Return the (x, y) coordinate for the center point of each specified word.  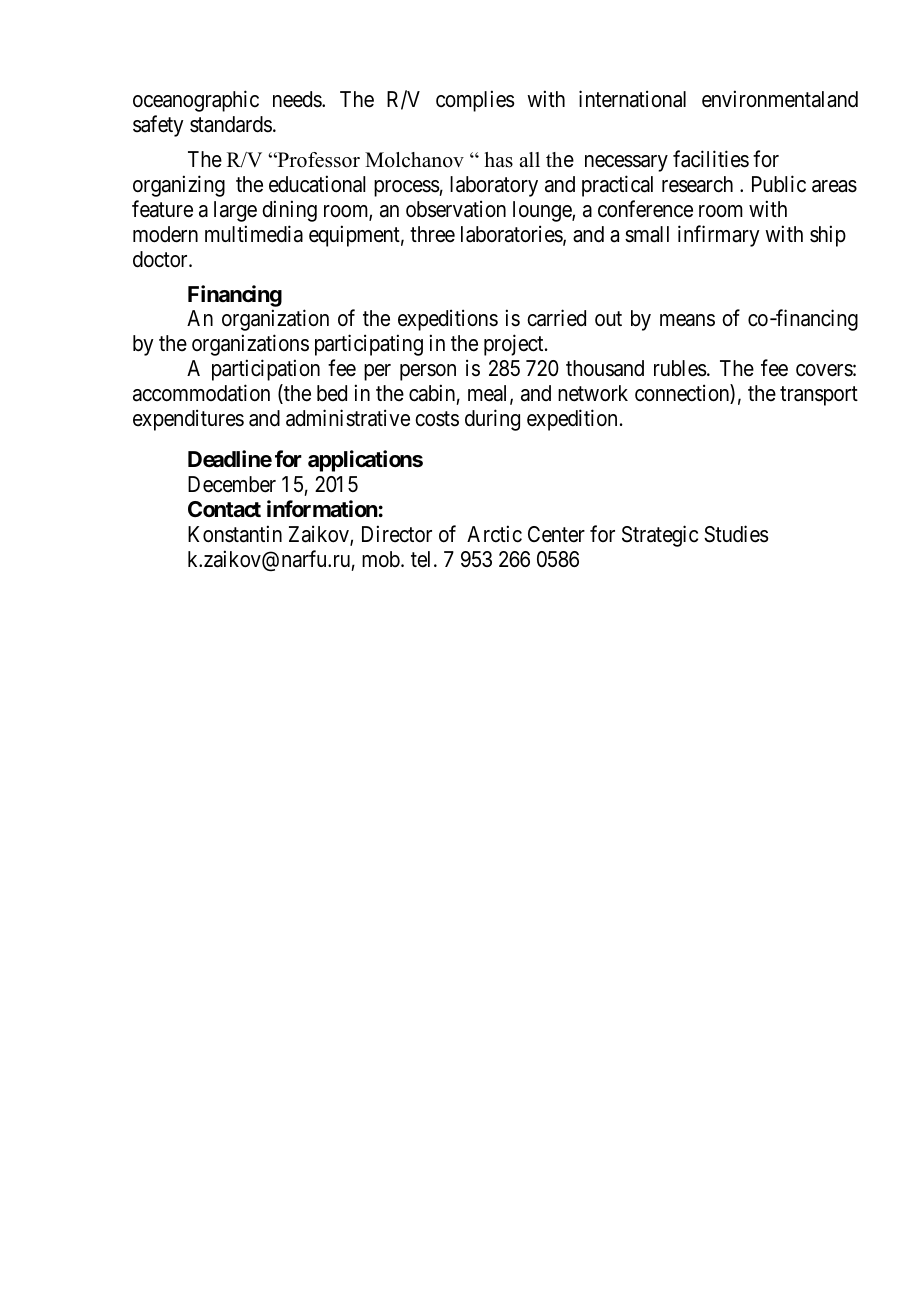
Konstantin (235, 534)
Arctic (494, 534)
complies (475, 101)
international (632, 99)
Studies (736, 534)
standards (231, 124)
